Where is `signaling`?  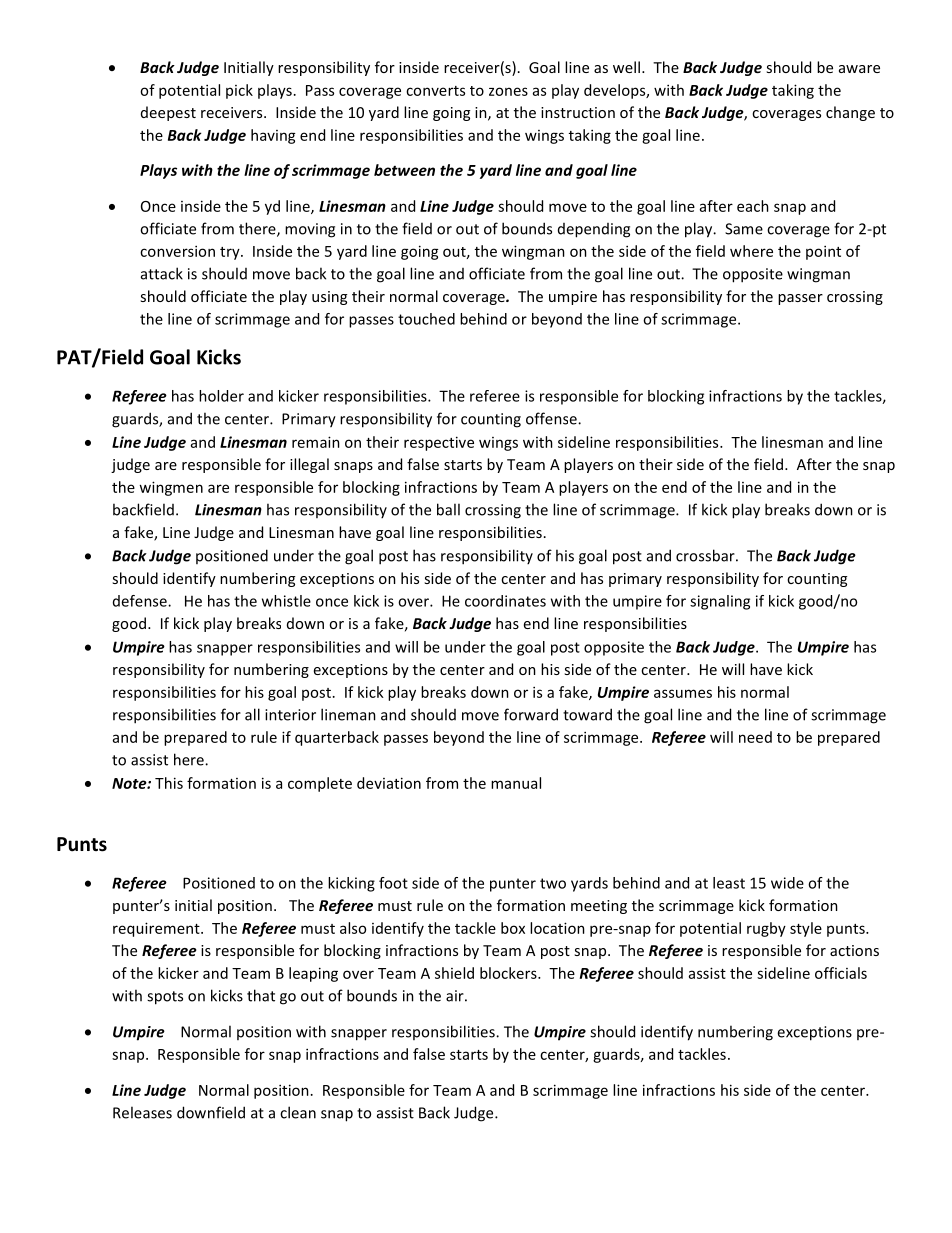
signaling is located at coordinates (720, 602).
